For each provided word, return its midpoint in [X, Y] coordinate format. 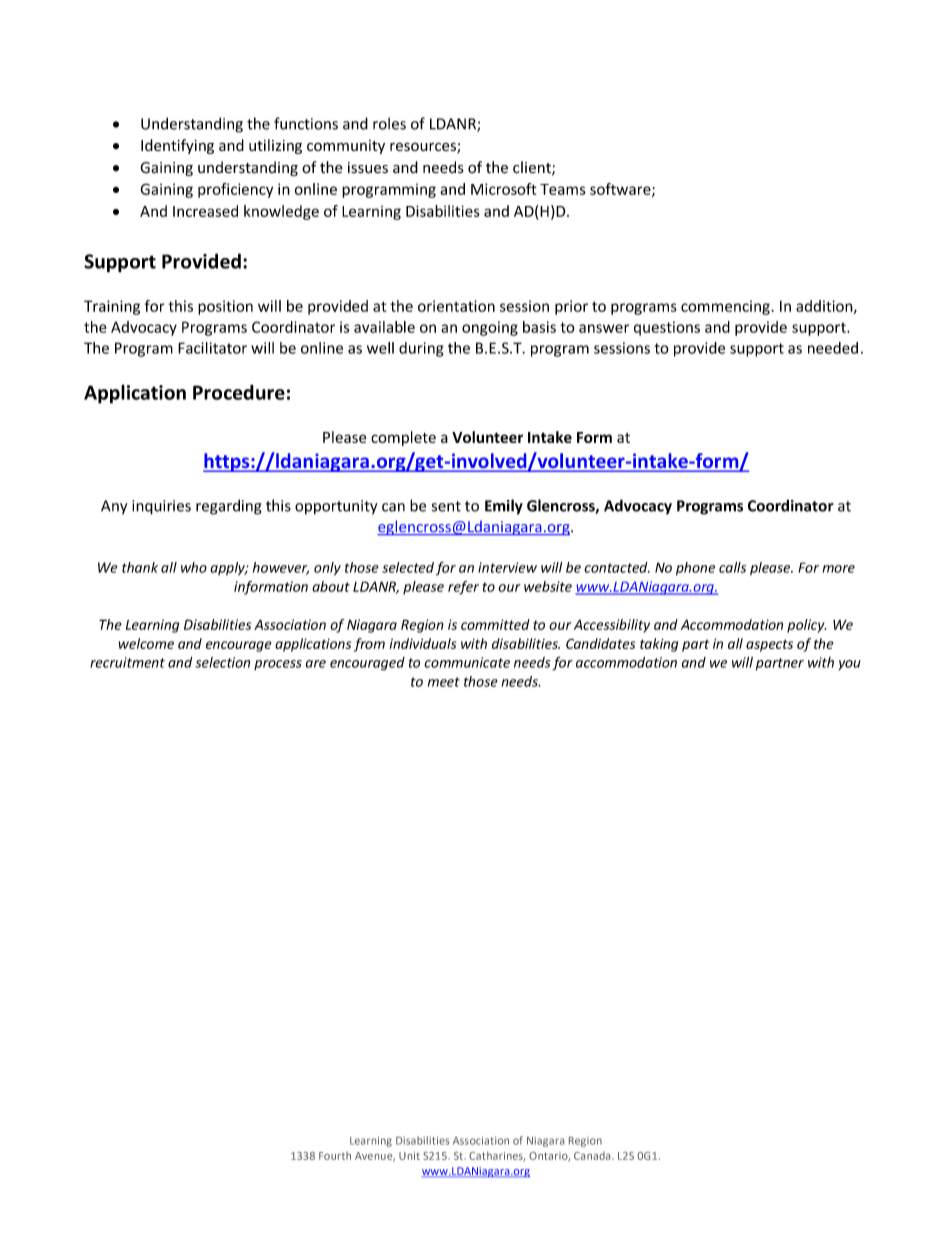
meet [444, 682]
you [850, 665]
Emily [504, 507]
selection [222, 662]
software [621, 190]
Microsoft [503, 189]
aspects [769, 645]
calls [732, 567]
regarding [229, 507]
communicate [467, 662]
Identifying [177, 146]
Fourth [335, 1156]
